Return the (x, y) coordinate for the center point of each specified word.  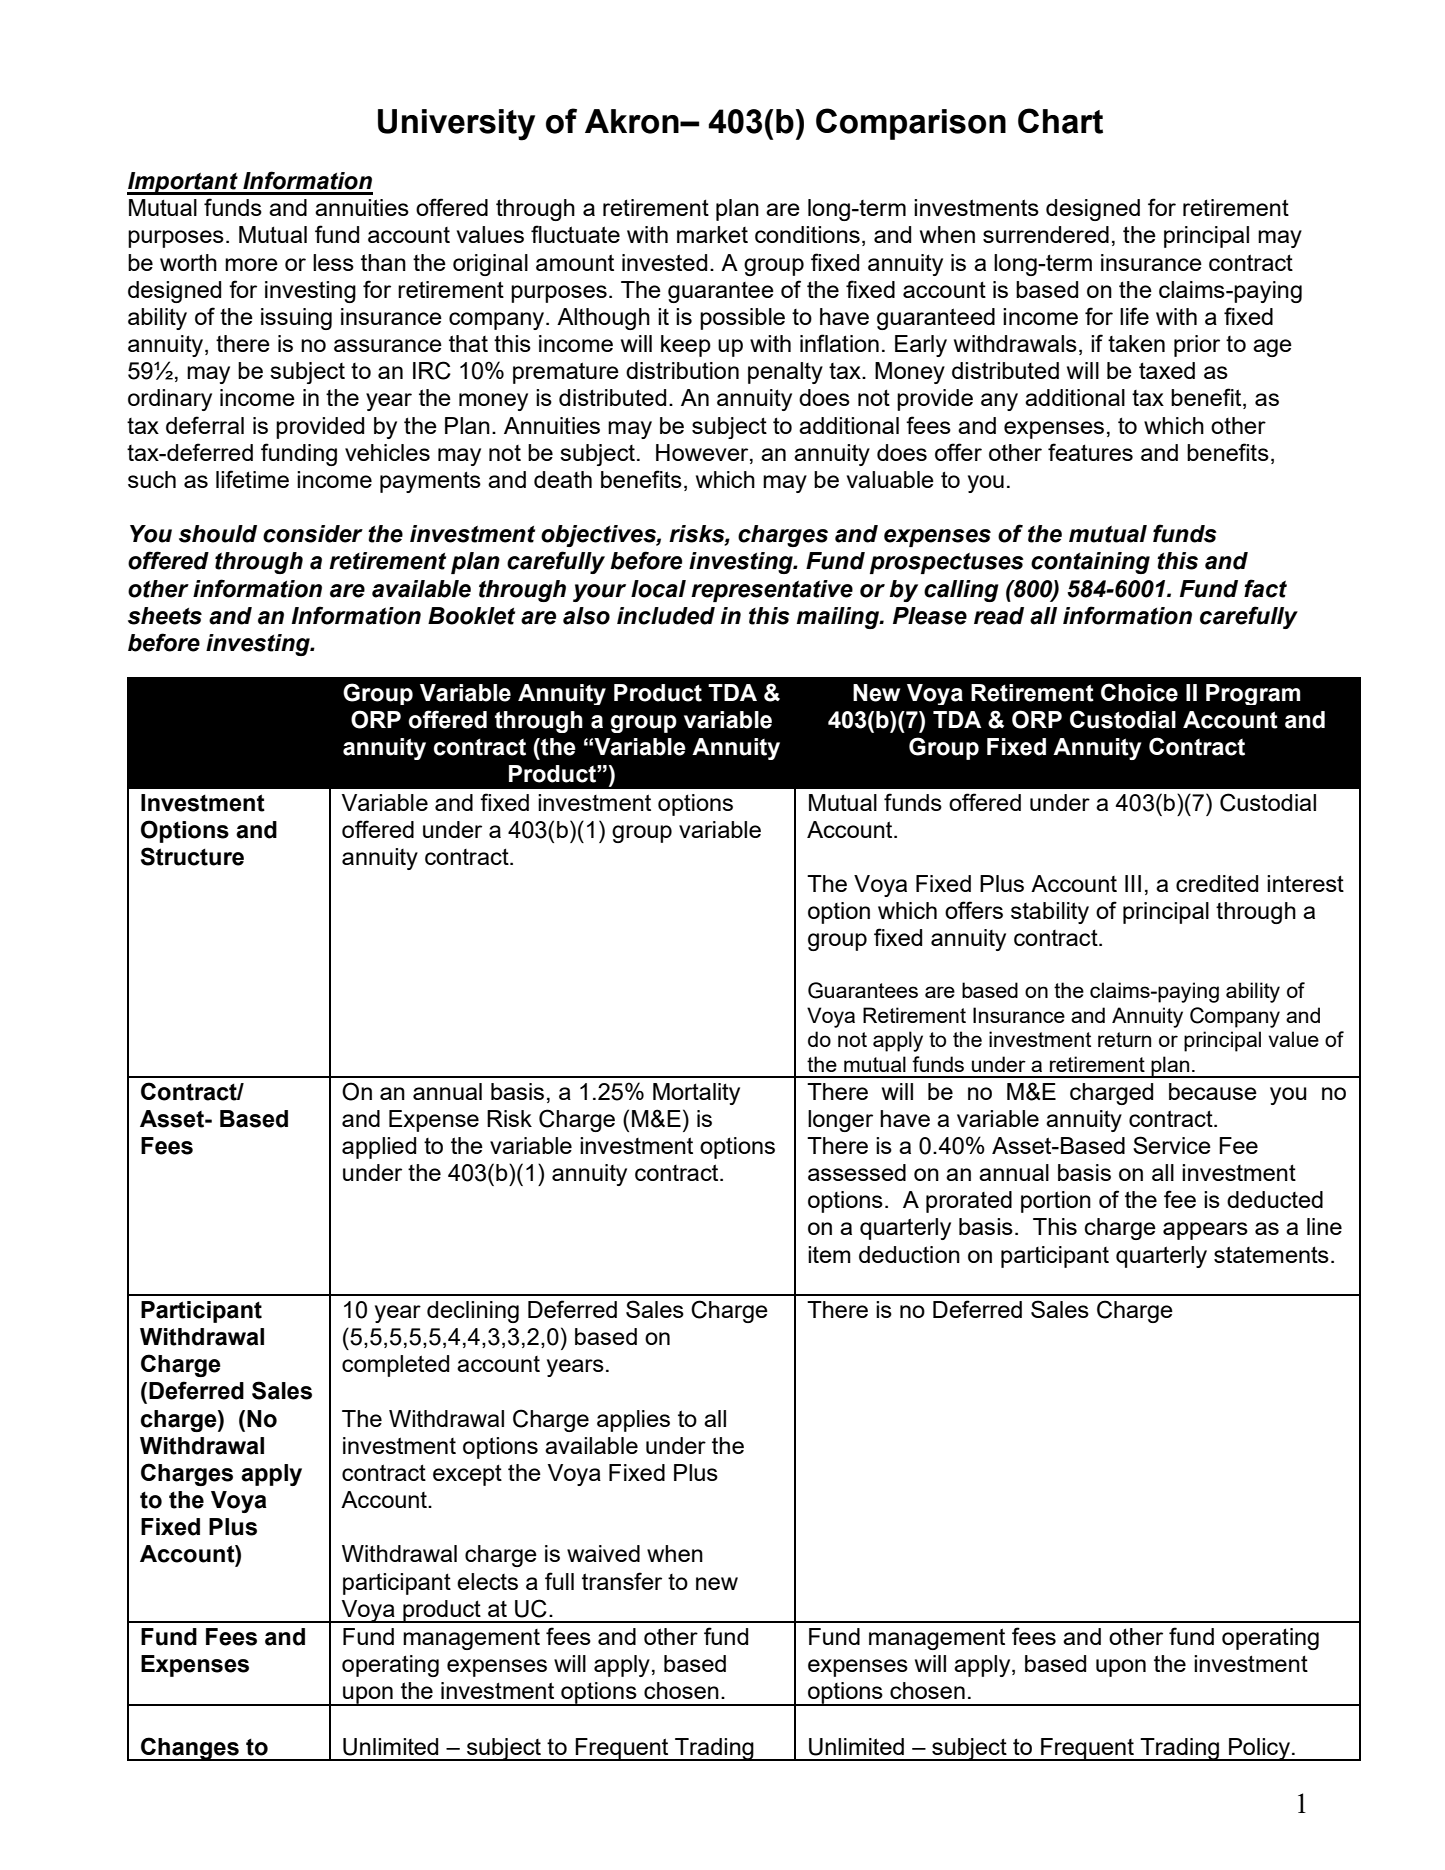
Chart (1060, 121)
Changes (190, 1749)
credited (1217, 883)
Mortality (696, 1094)
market (712, 234)
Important (183, 183)
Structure (192, 856)
